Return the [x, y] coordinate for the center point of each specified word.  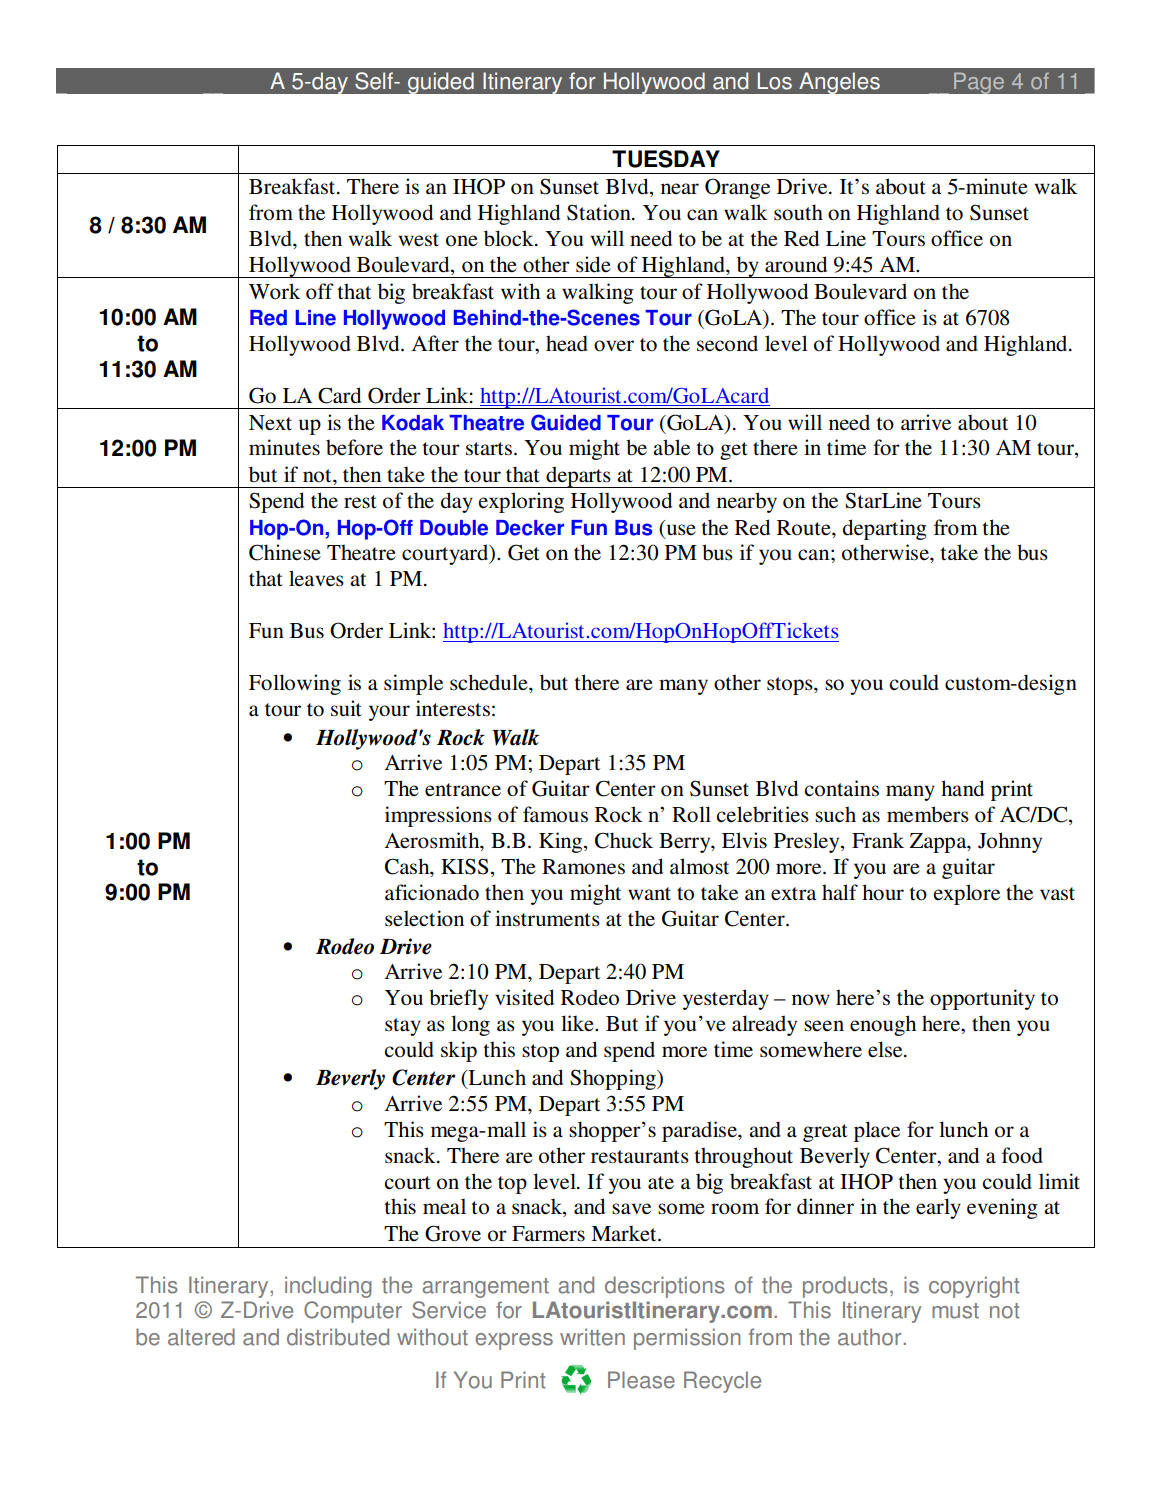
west [418, 240]
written [592, 1337]
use [681, 530]
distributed [338, 1337]
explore [966, 894]
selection [424, 918]
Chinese [285, 552]
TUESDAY [666, 159]
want [649, 893]
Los [775, 81]
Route [805, 528]
